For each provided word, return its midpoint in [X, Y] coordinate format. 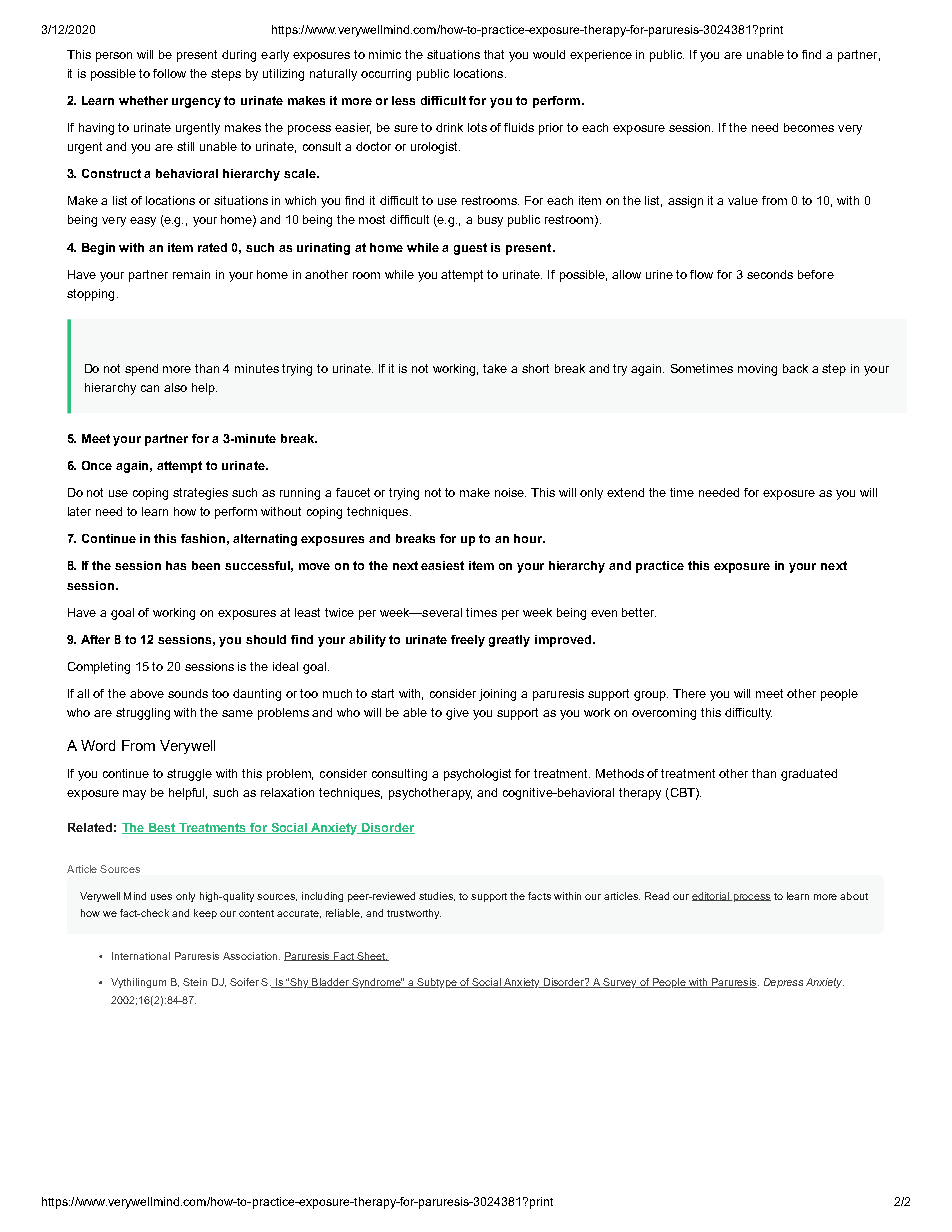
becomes [809, 127]
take [495, 368]
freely [468, 641]
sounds [188, 693]
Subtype [437, 983]
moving [757, 370]
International [141, 956]
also [175, 387]
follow [169, 73]
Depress [783, 983]
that [494, 54]
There [689, 693]
